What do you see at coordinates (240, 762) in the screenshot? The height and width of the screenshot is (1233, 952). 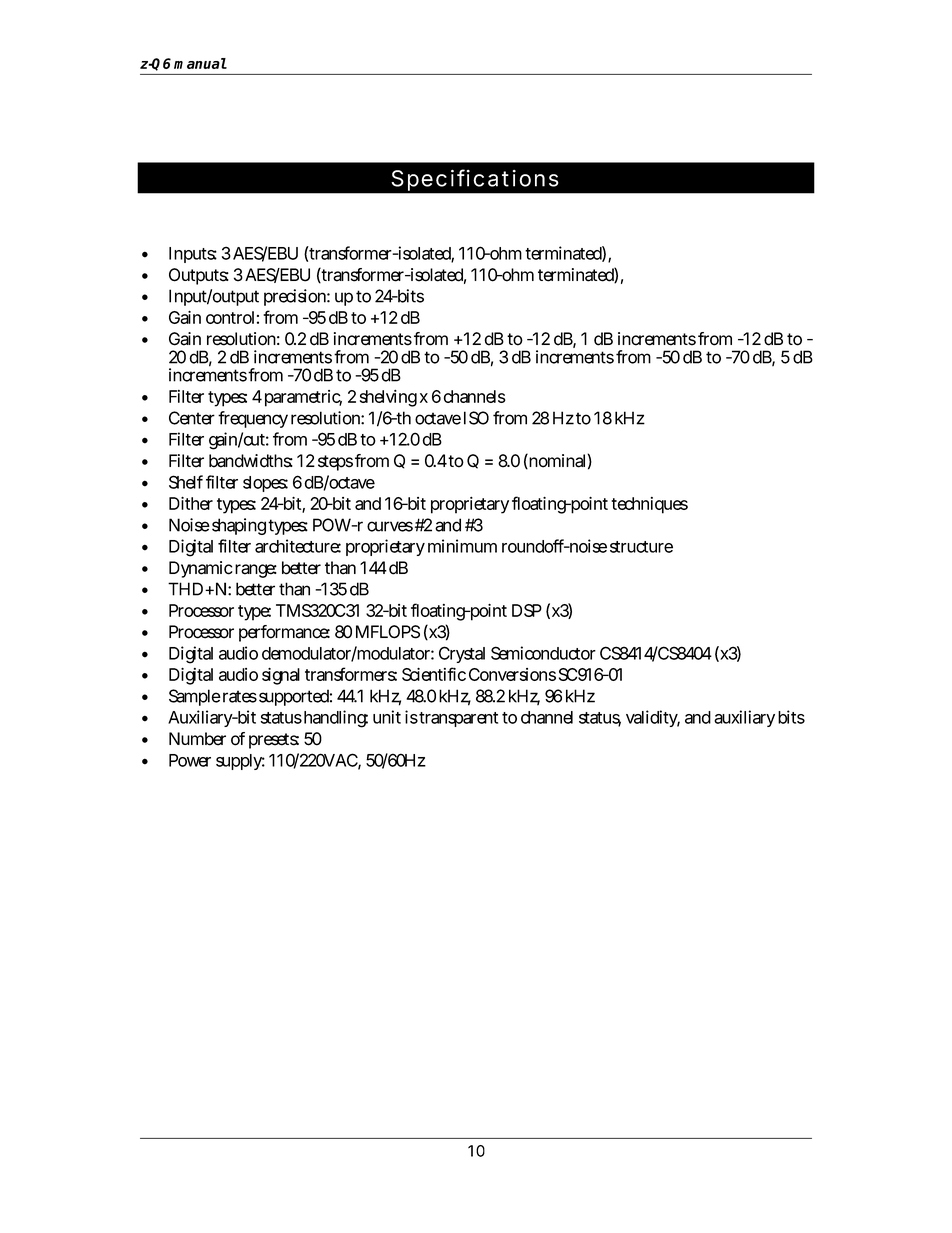 I see `supply` at bounding box center [240, 762].
